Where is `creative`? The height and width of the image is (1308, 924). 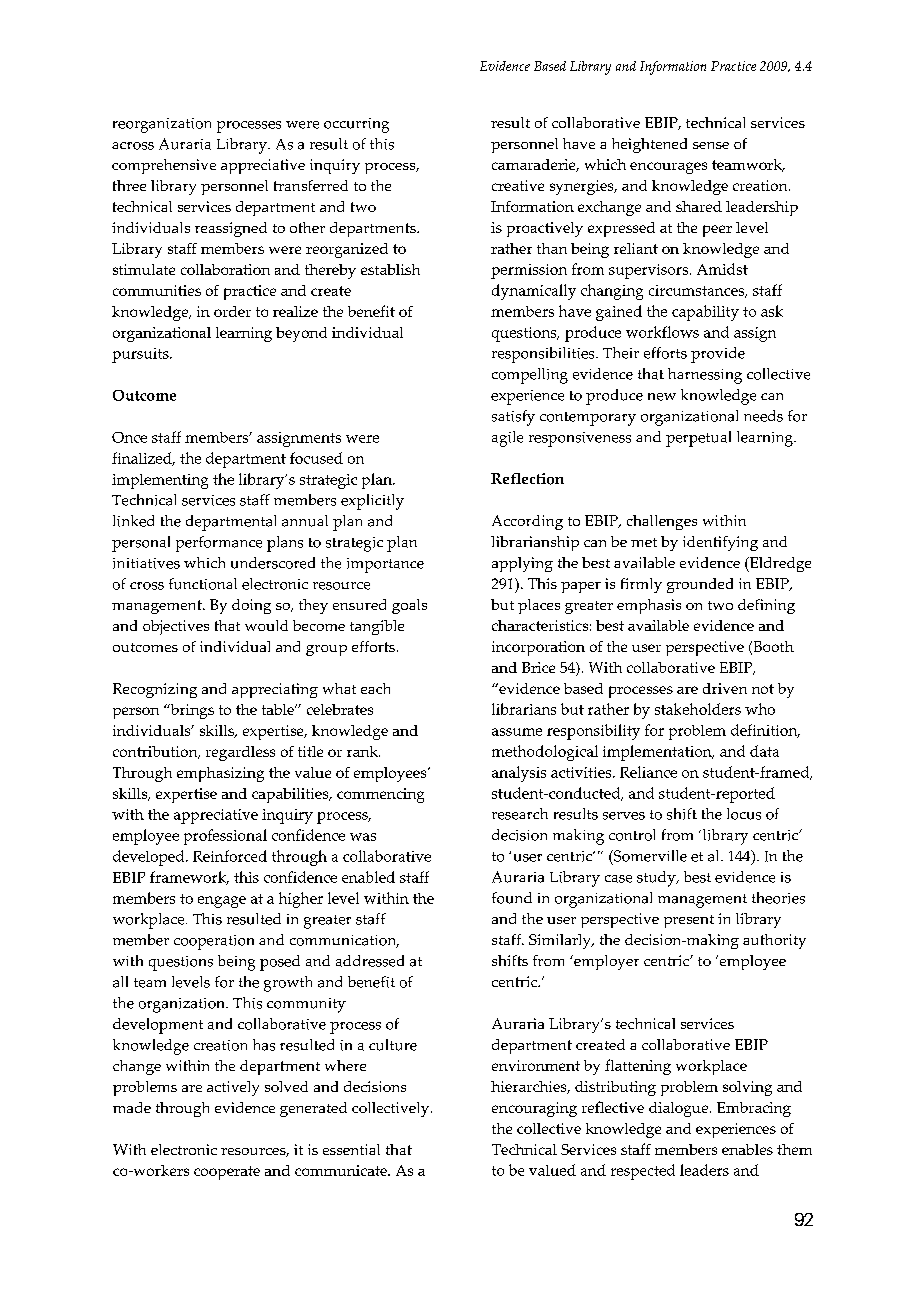
creative is located at coordinates (518, 185).
